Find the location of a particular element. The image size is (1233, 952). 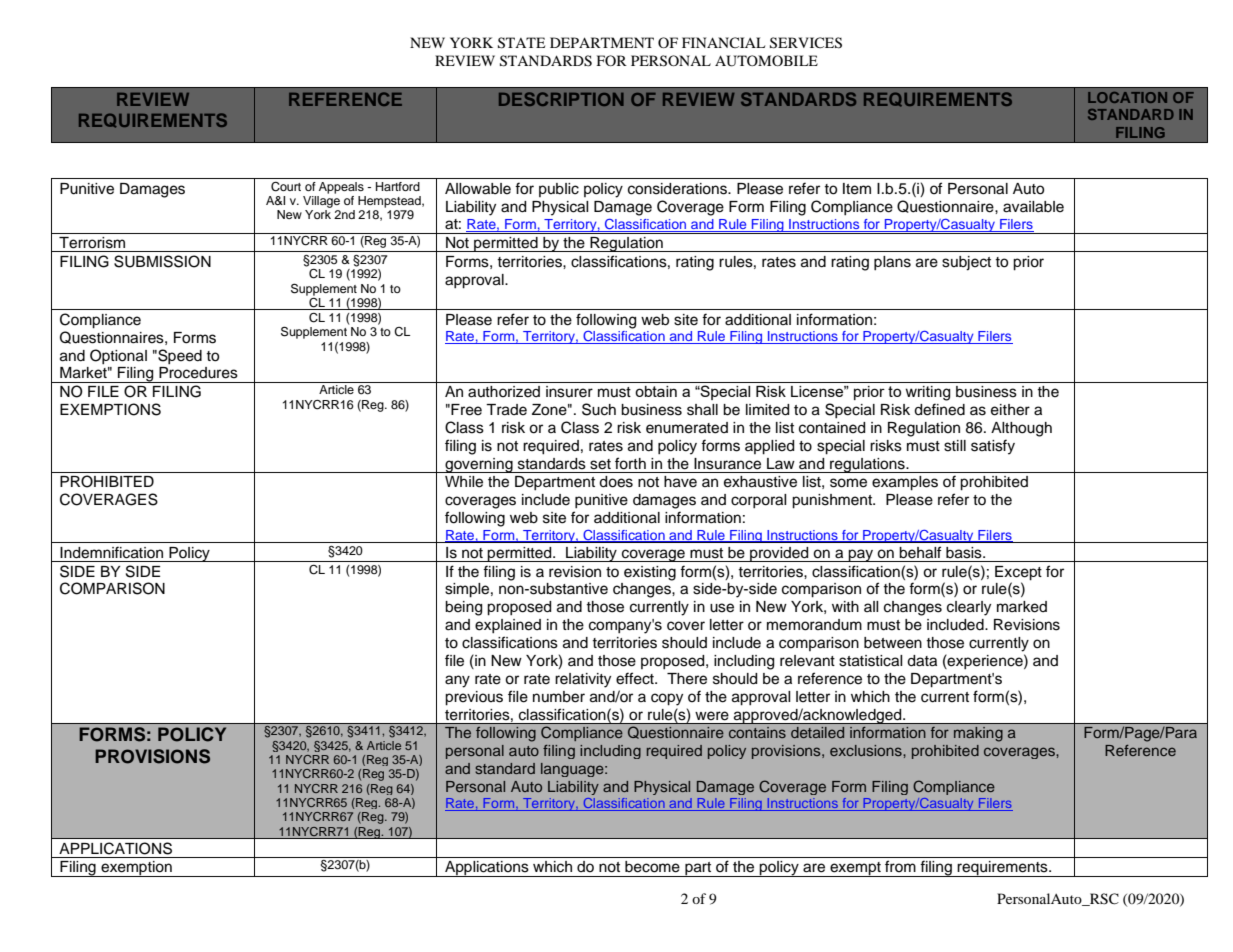

marked is located at coordinates (1022, 607).
